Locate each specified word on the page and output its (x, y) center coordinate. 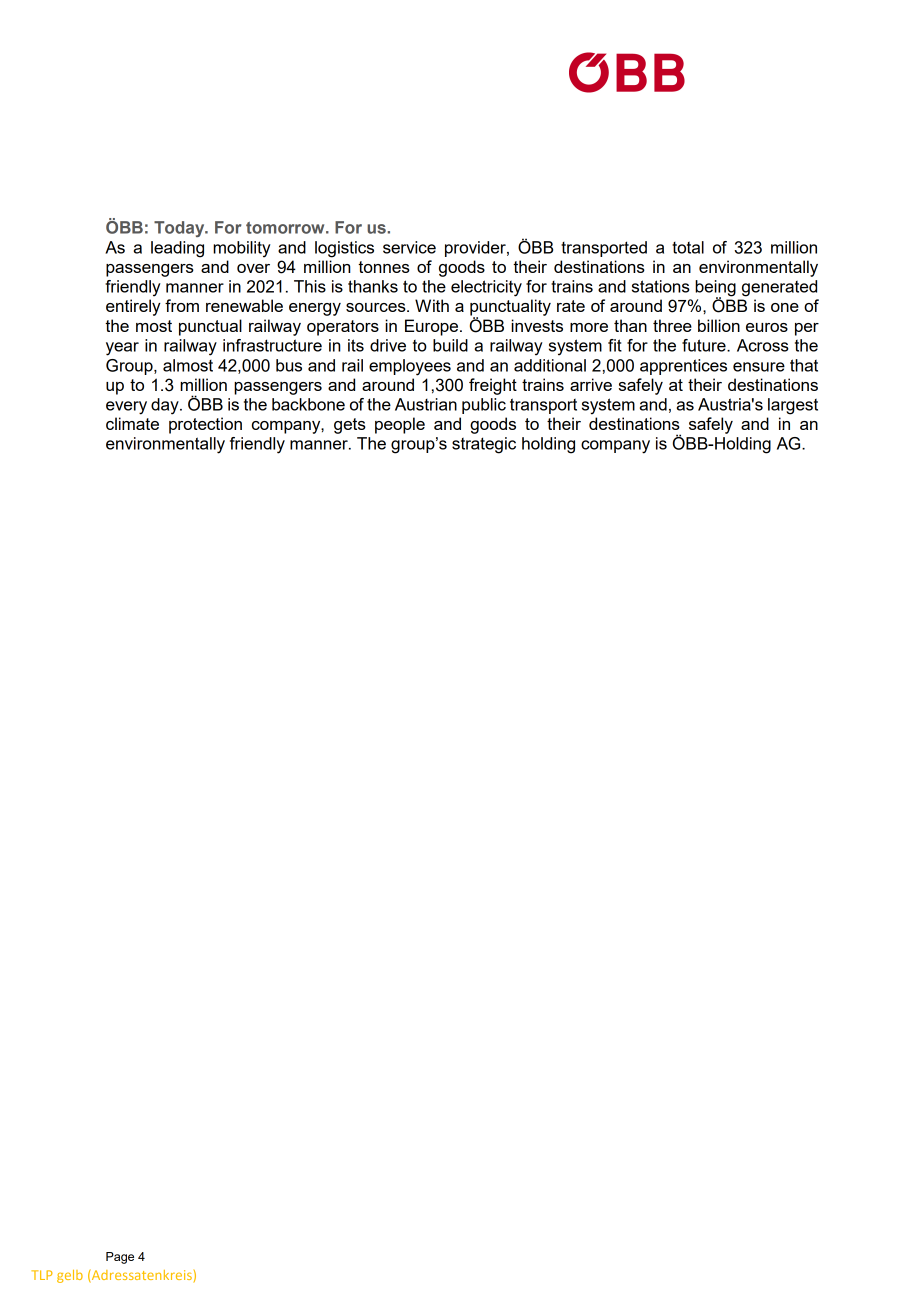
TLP (42, 1275)
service (409, 247)
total (688, 247)
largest (793, 406)
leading (177, 249)
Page (120, 1258)
